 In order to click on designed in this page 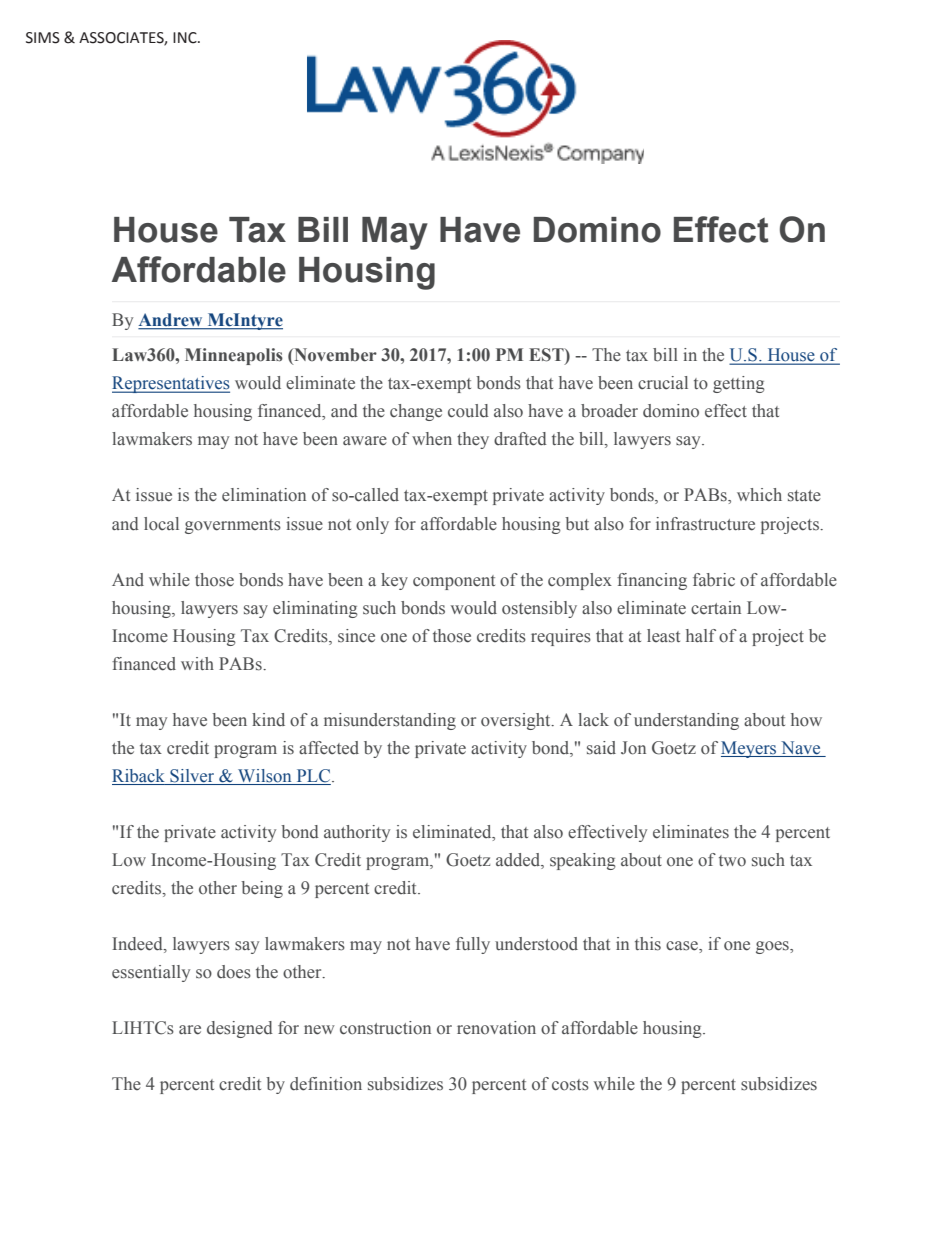, I will do `click(240, 1029)`.
